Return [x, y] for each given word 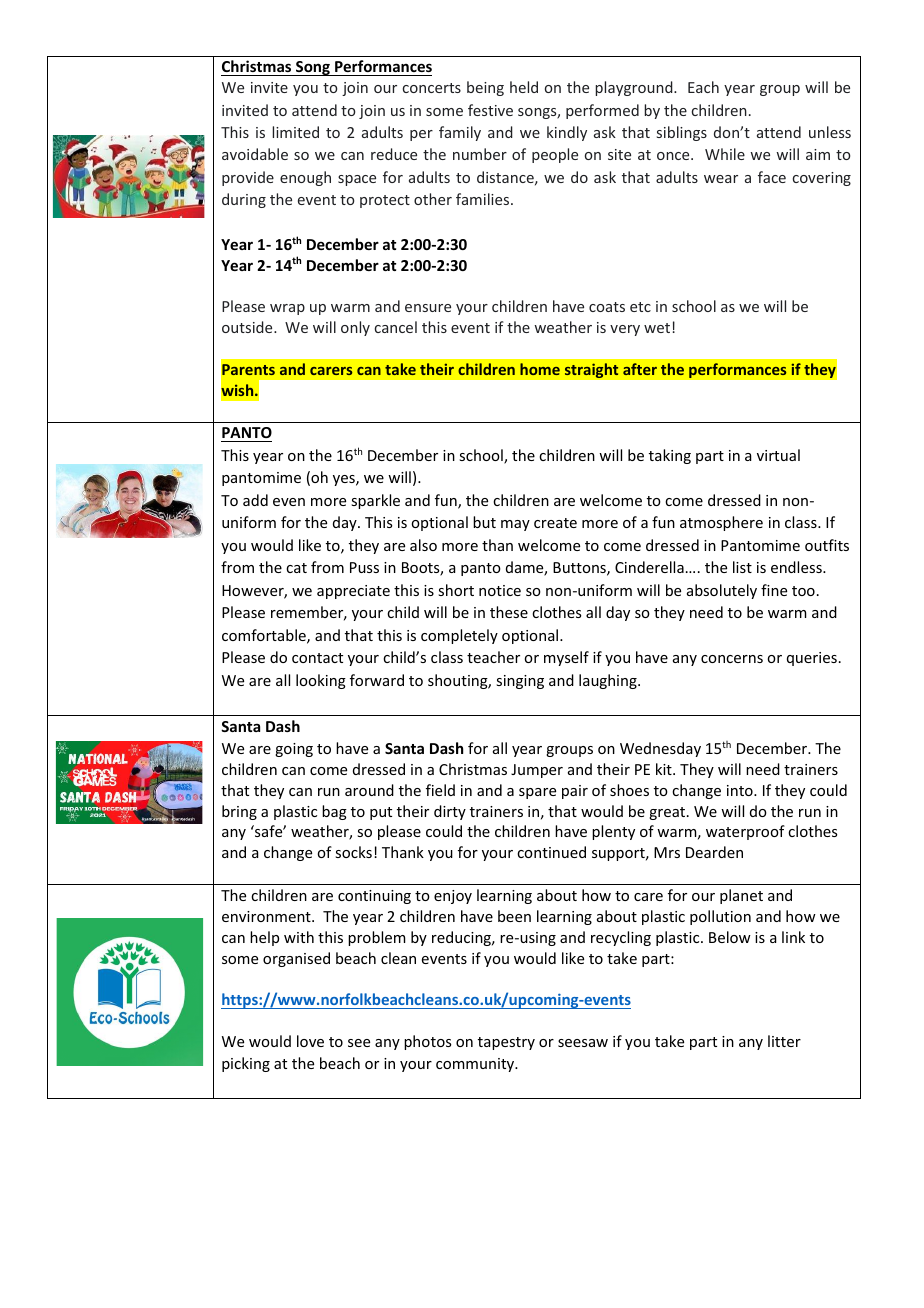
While [725, 154]
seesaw [583, 1043]
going [294, 750]
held [524, 87]
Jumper [537, 771]
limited [295, 132]
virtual [778, 455]
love [310, 1041]
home [540, 369]
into [741, 790]
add [255, 500]
